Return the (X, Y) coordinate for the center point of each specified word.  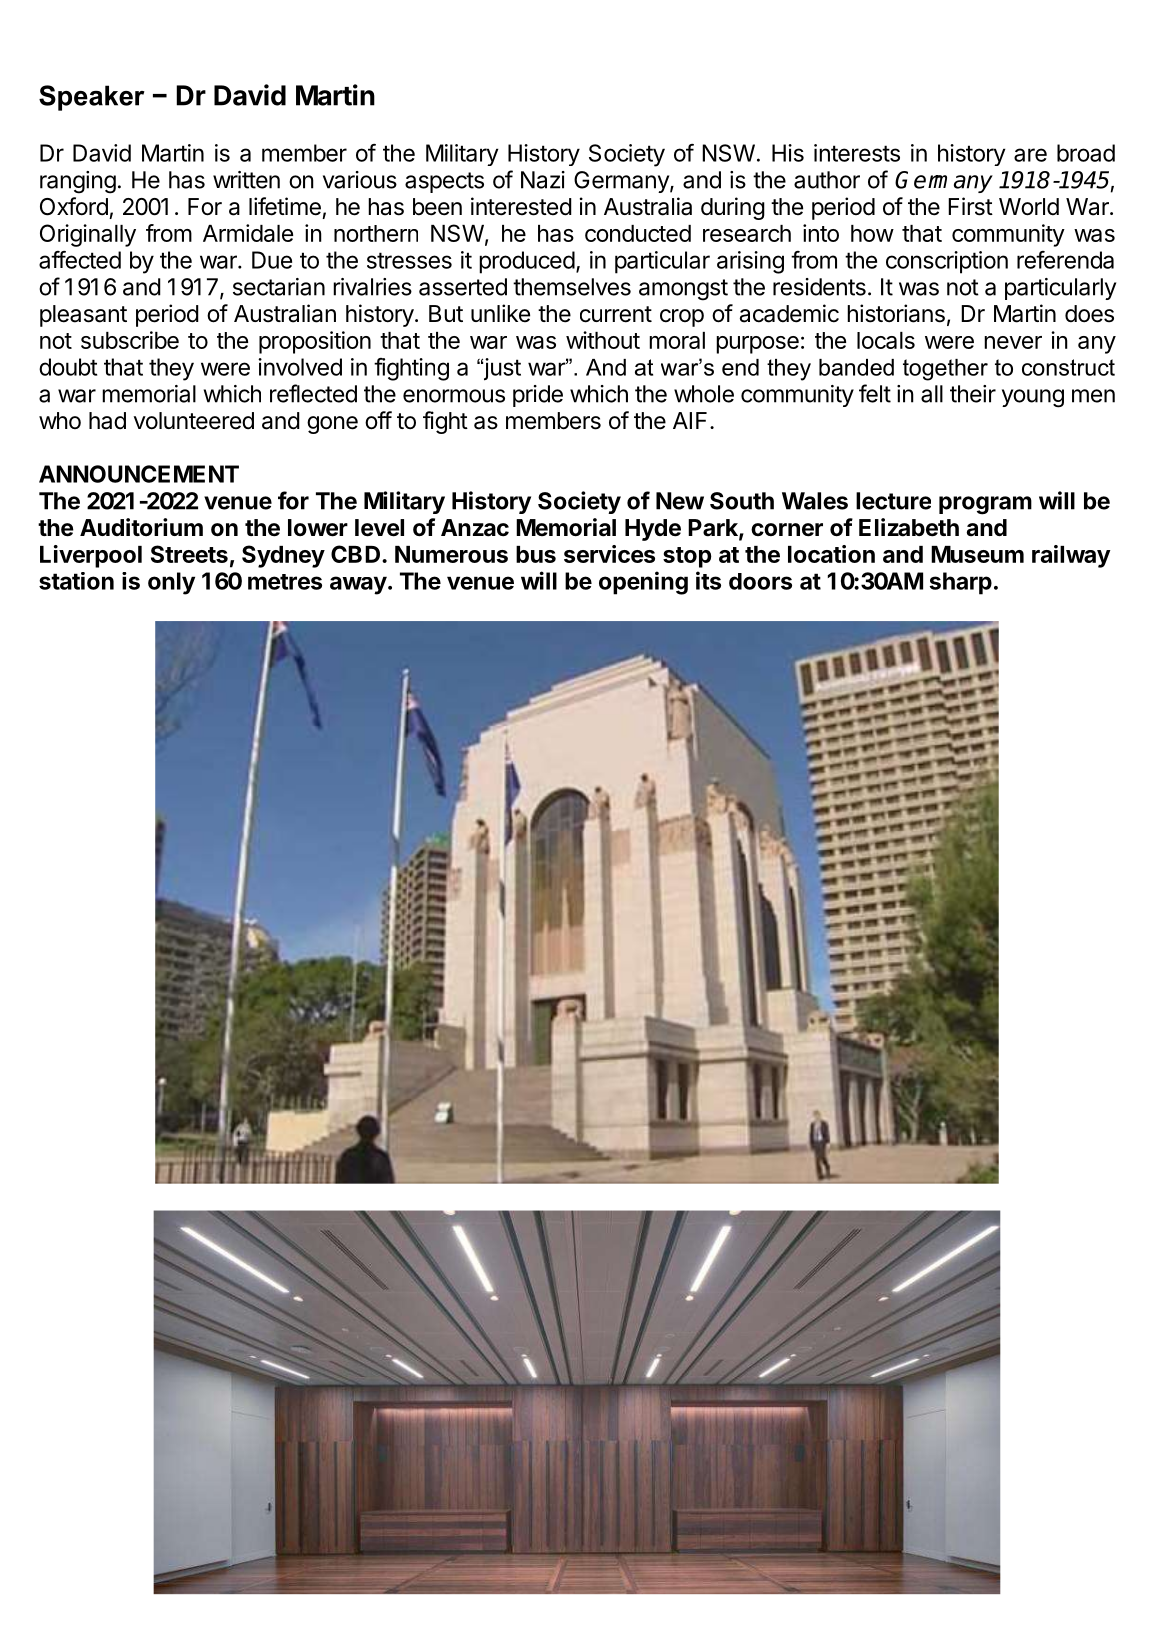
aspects (444, 182)
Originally (88, 235)
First (970, 206)
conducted (638, 233)
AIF (690, 420)
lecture (893, 501)
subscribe (130, 340)
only (171, 583)
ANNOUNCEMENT (139, 474)
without (603, 340)
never (1013, 342)
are (1030, 155)
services (609, 554)
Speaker (92, 98)
